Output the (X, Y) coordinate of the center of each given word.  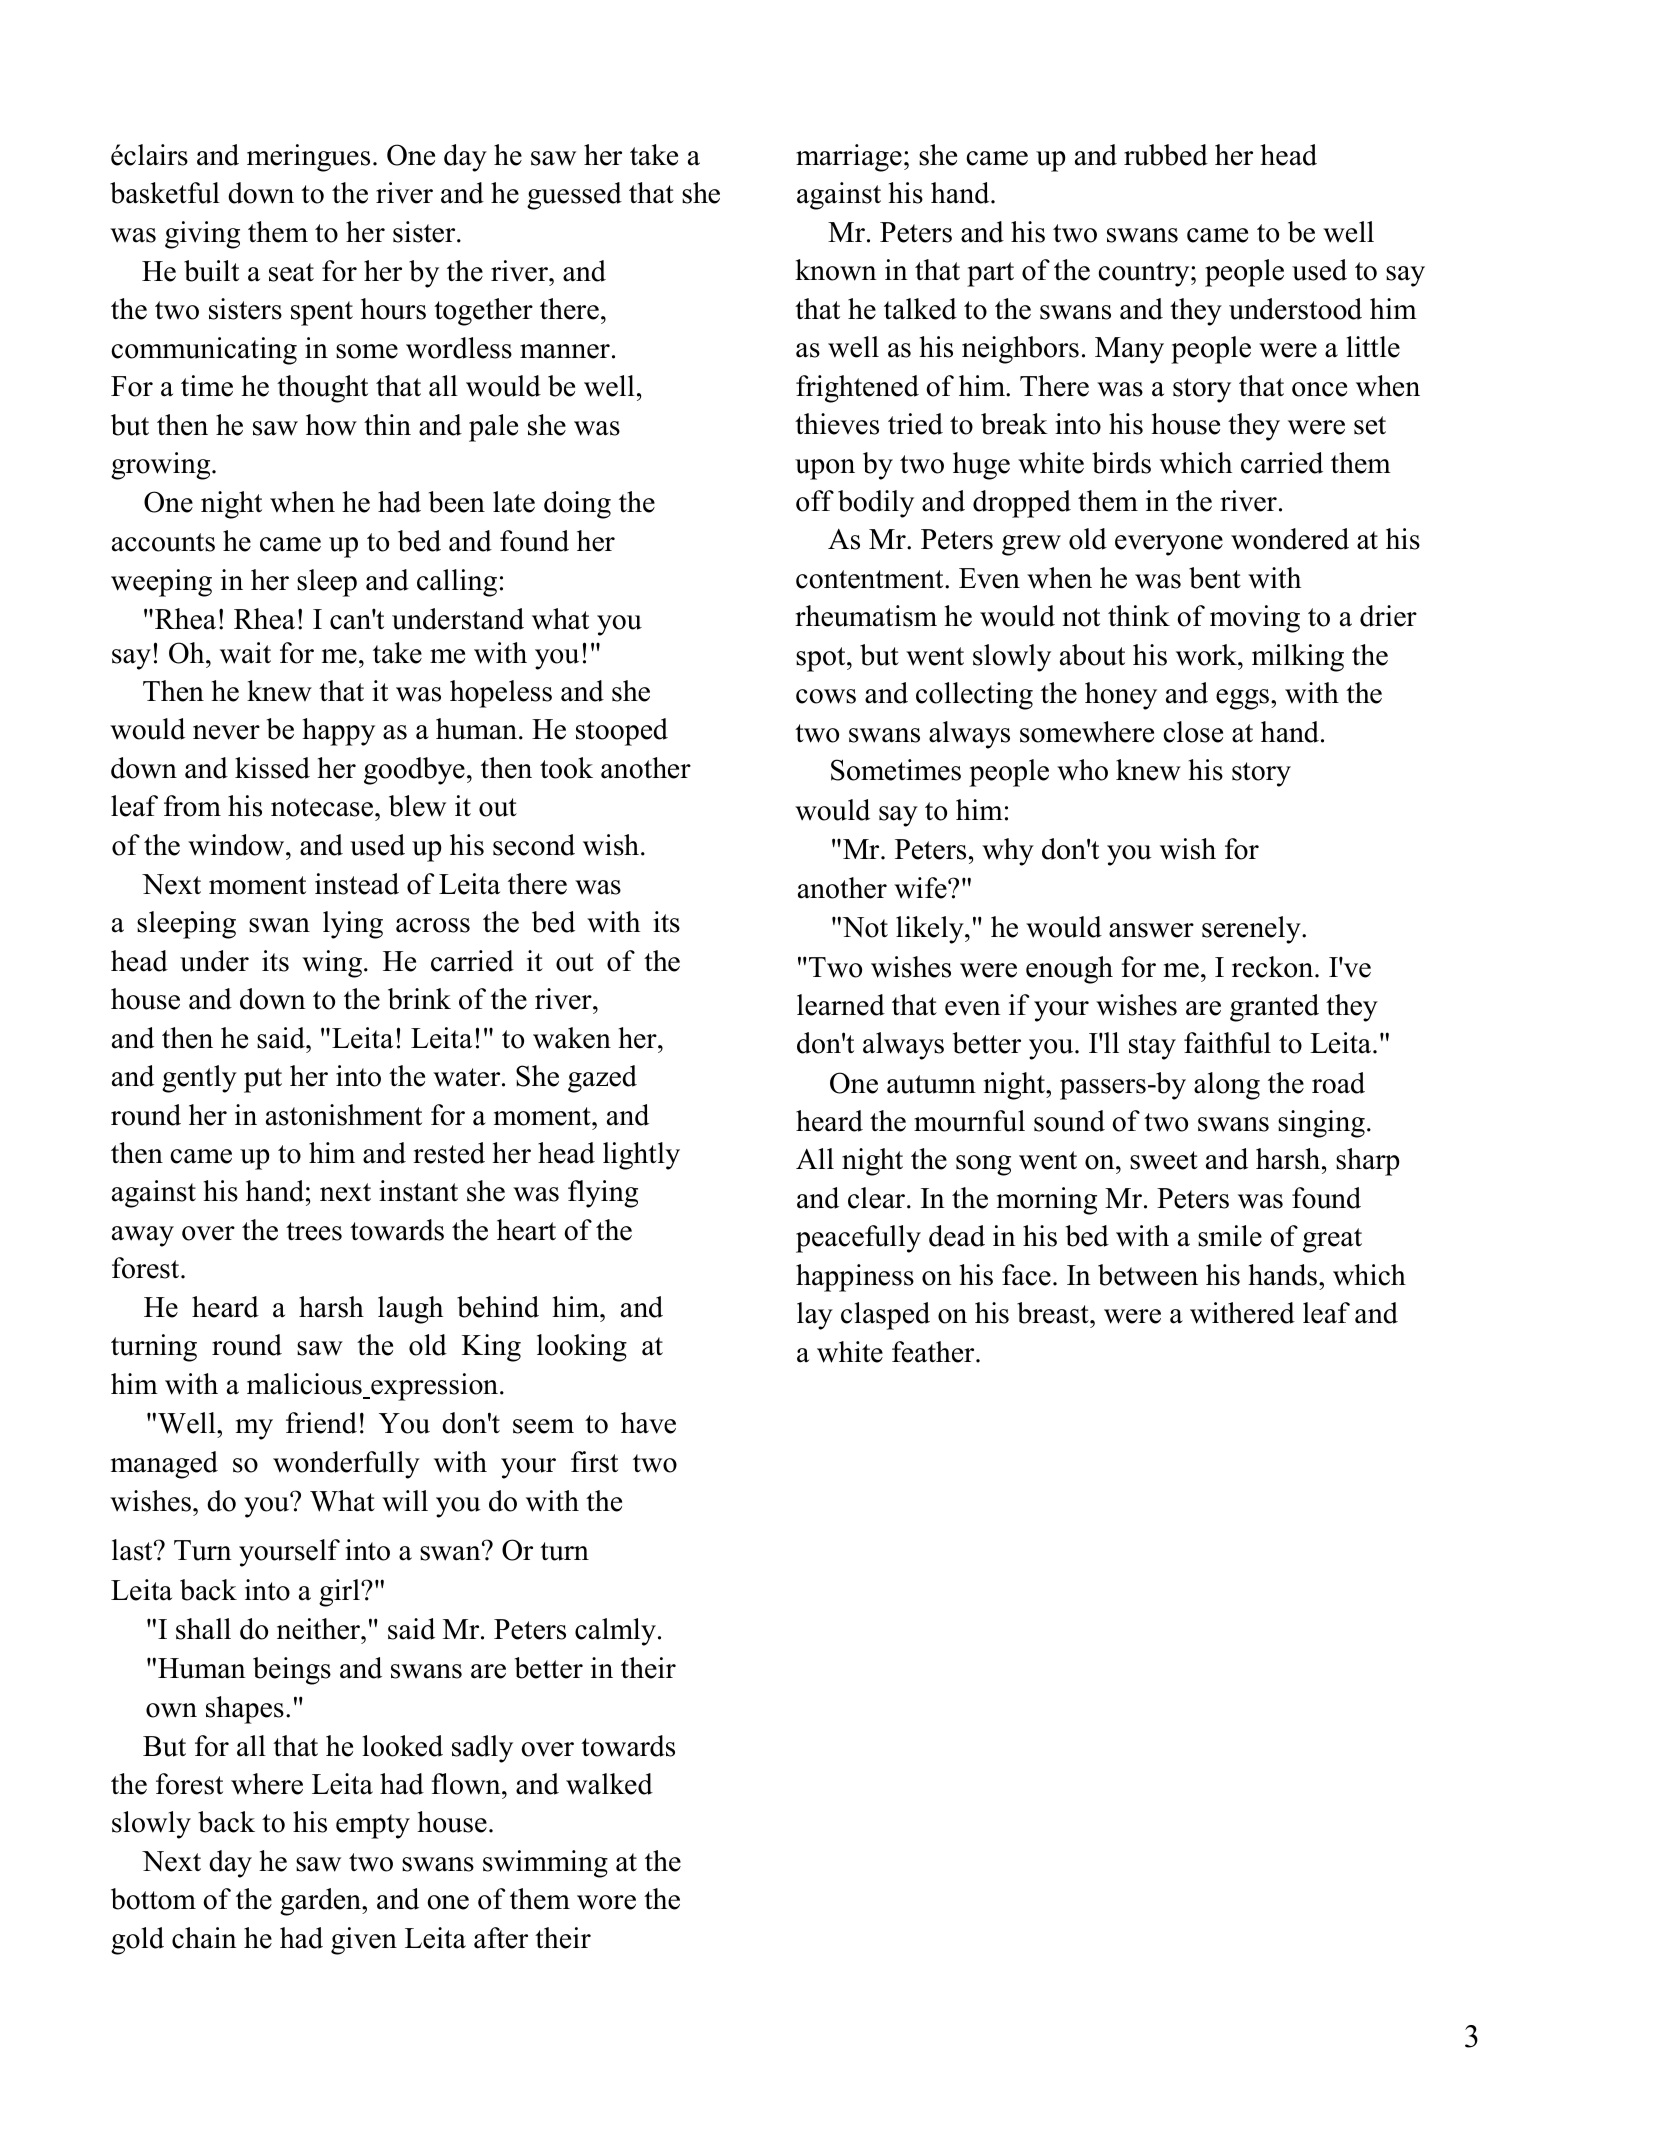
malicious (304, 1384)
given (364, 1941)
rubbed (1166, 155)
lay (815, 1316)
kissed (272, 768)
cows (826, 696)
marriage (849, 158)
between (1148, 1275)
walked (609, 1784)
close (1193, 732)
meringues (308, 158)
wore (606, 1902)
